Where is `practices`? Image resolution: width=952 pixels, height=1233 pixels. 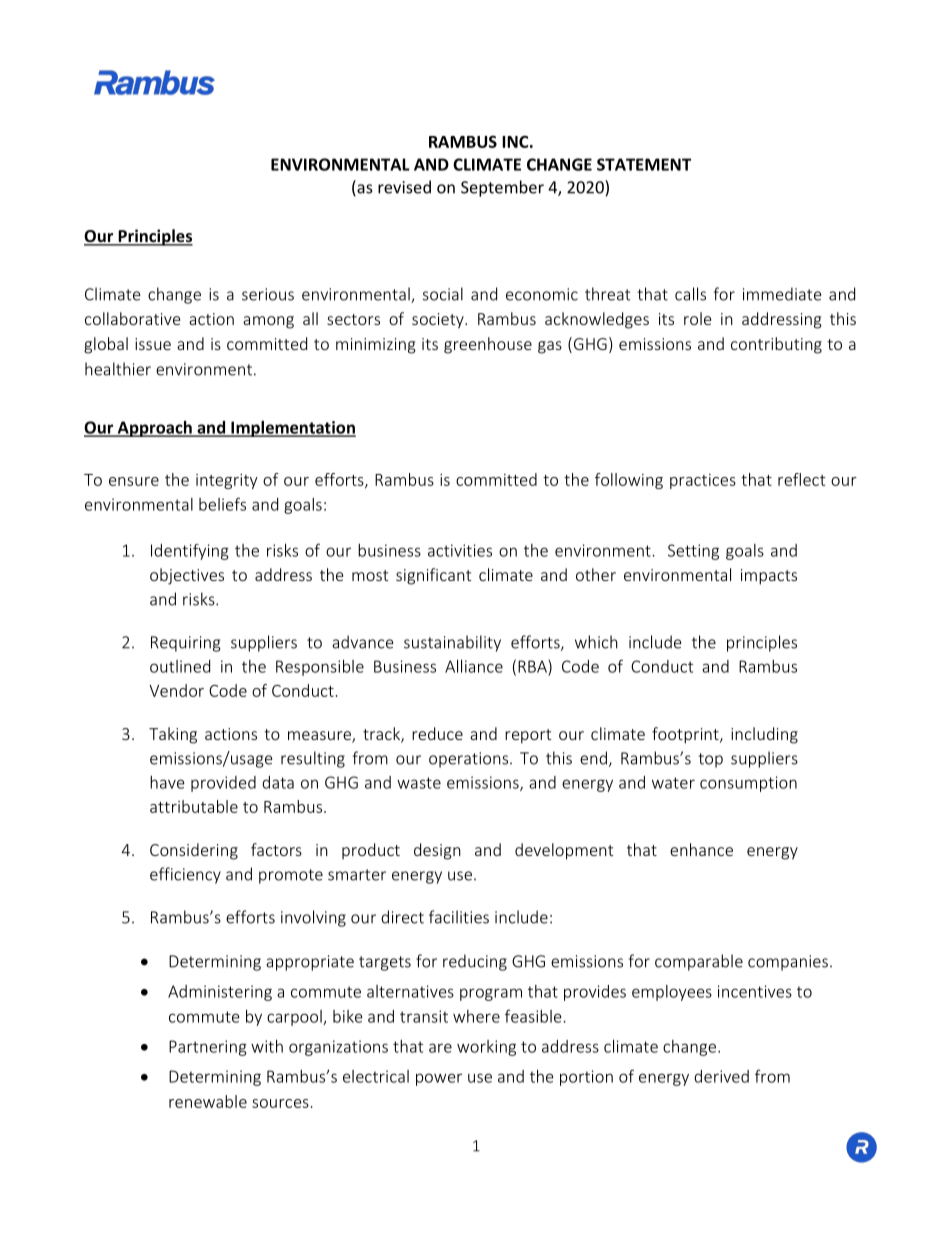
practices is located at coordinates (703, 481).
